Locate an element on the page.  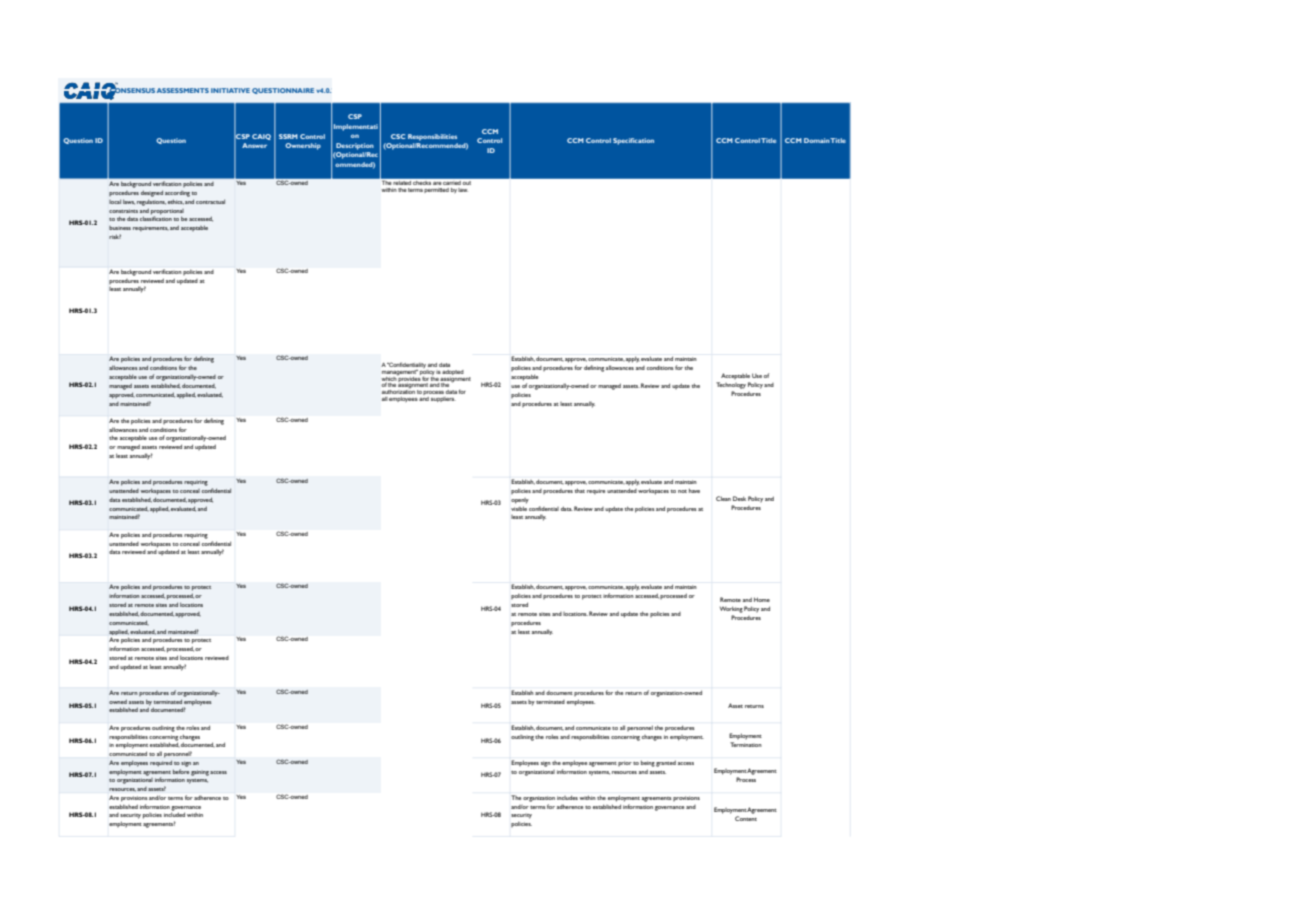
openly is located at coordinates (520, 501).
